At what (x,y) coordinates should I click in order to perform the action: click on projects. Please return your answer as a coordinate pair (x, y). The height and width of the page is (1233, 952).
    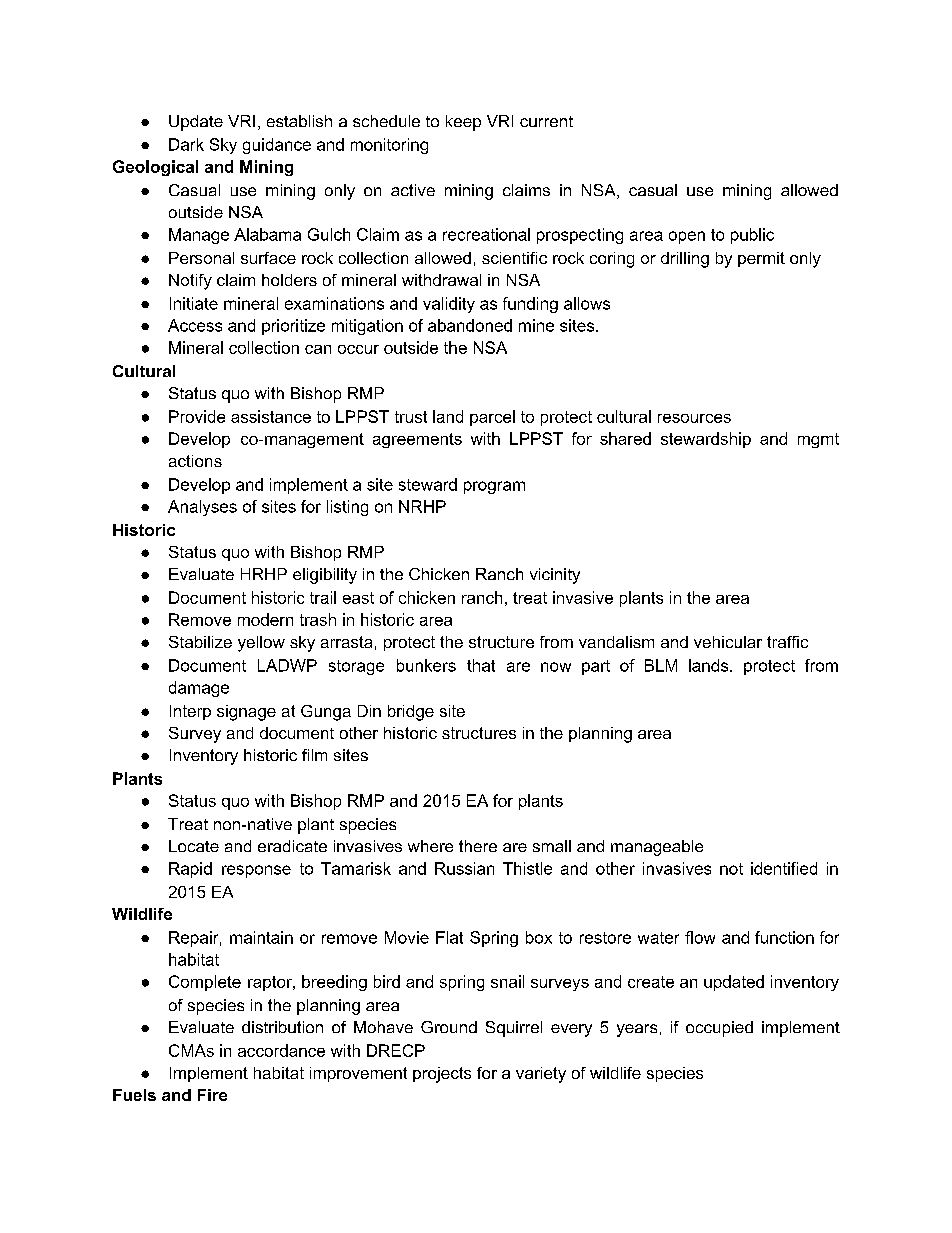
    Looking at the image, I should click on (442, 1075).
